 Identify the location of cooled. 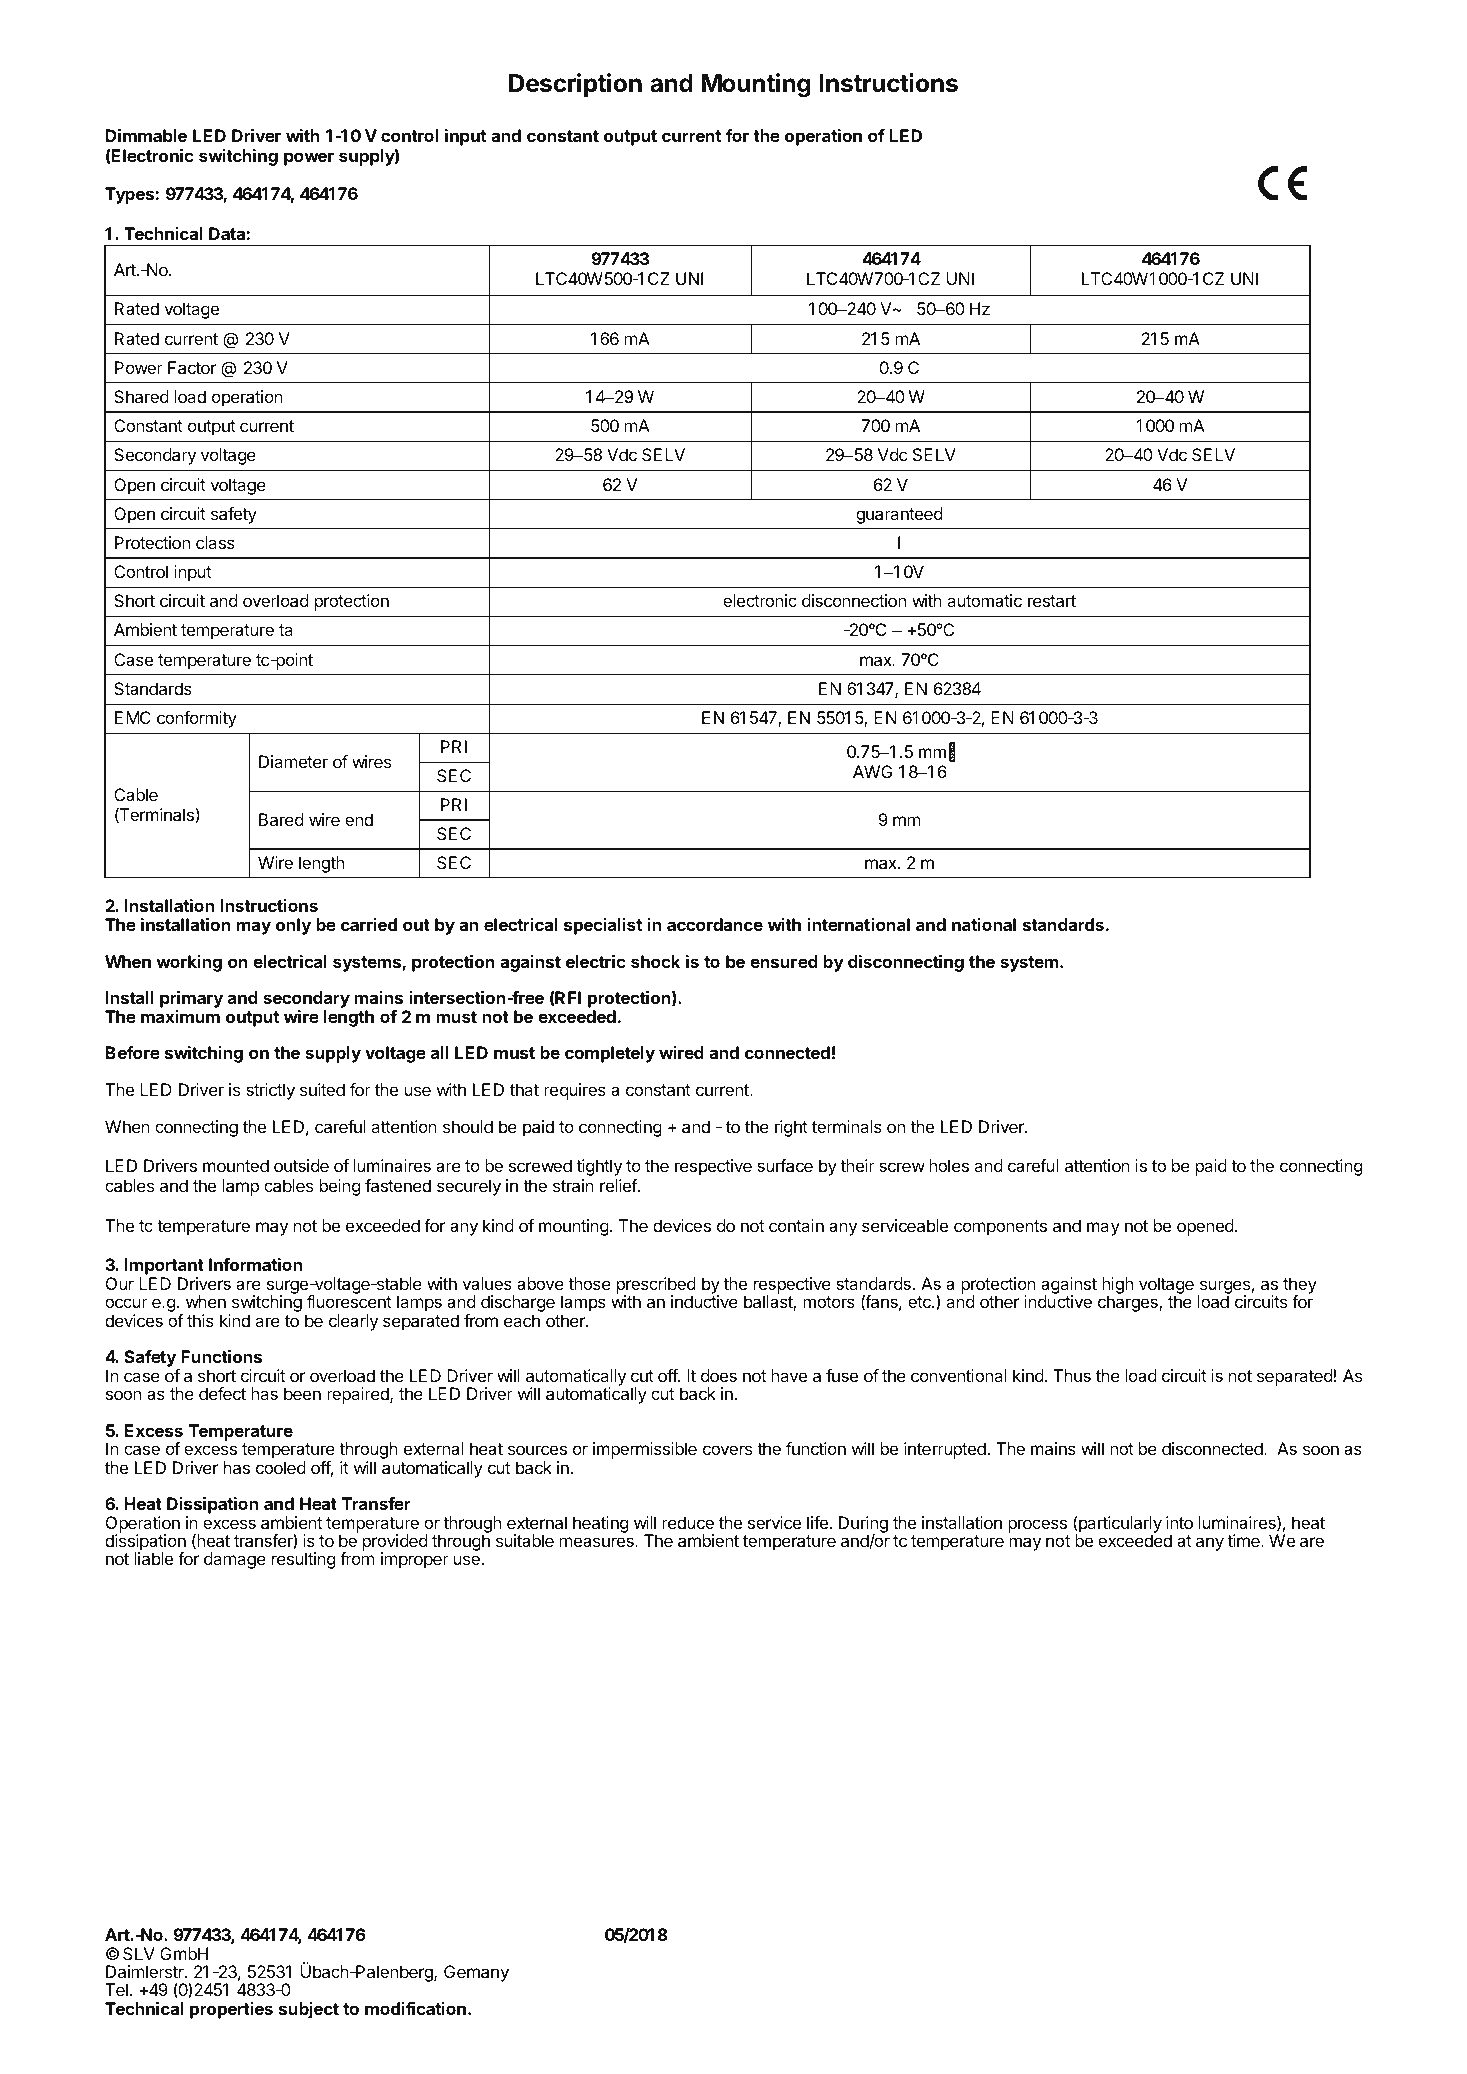
(281, 1467).
